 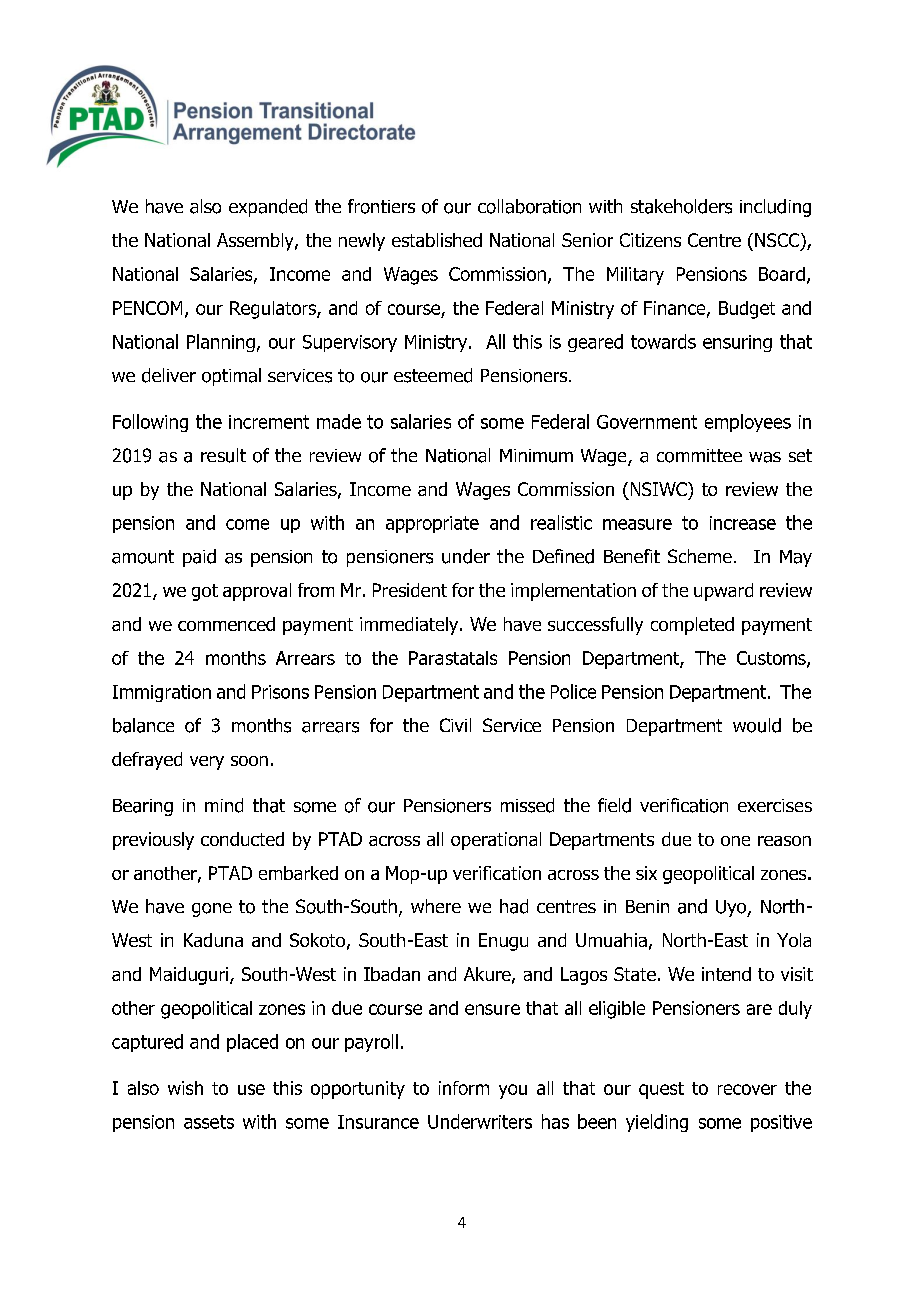 What do you see at coordinates (437, 240) in the document?
I see `established` at bounding box center [437, 240].
